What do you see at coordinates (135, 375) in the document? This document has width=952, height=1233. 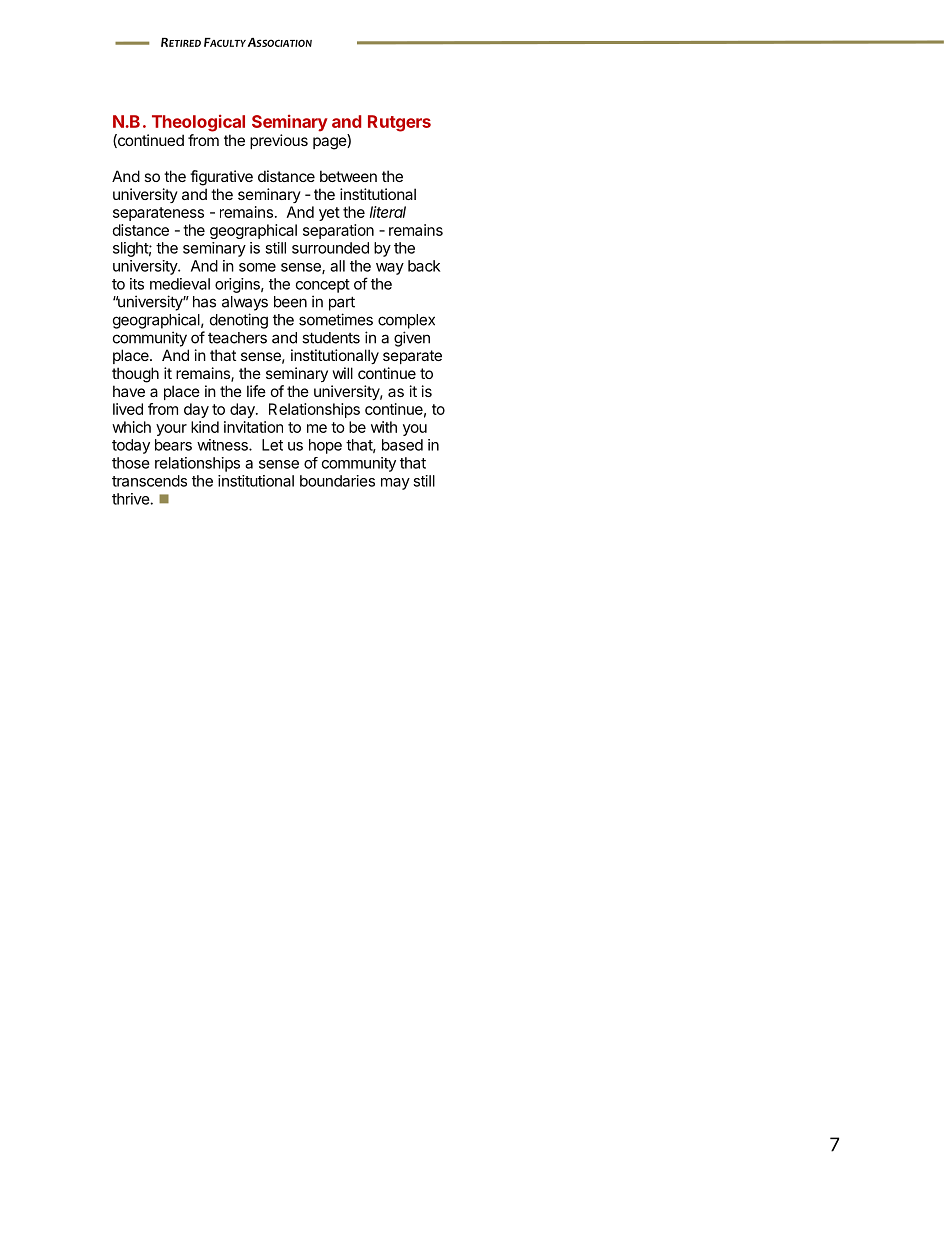 I see `though` at bounding box center [135, 375].
